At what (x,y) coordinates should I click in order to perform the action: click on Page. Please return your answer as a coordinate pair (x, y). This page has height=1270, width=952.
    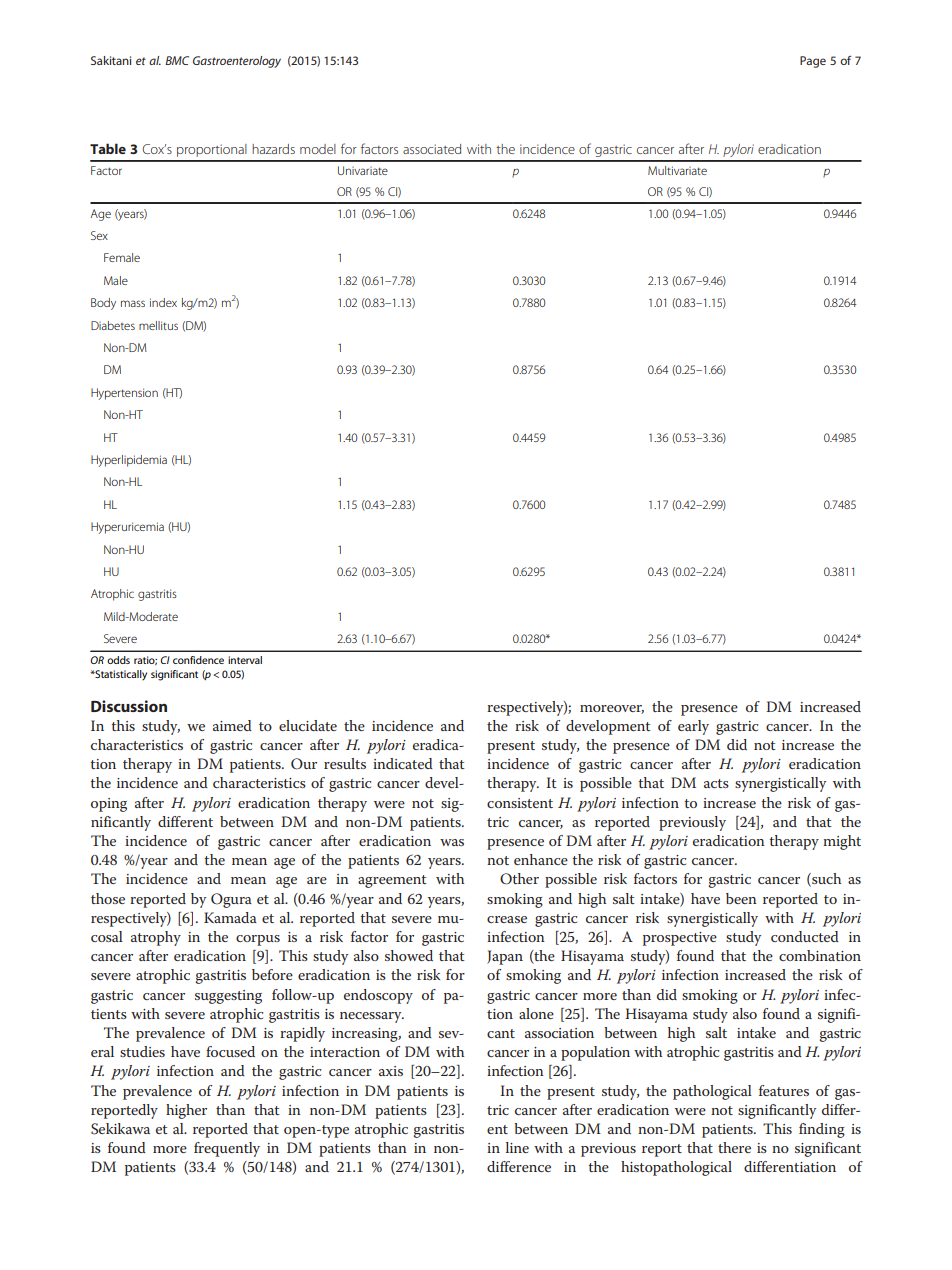
    Looking at the image, I should click on (813, 62).
